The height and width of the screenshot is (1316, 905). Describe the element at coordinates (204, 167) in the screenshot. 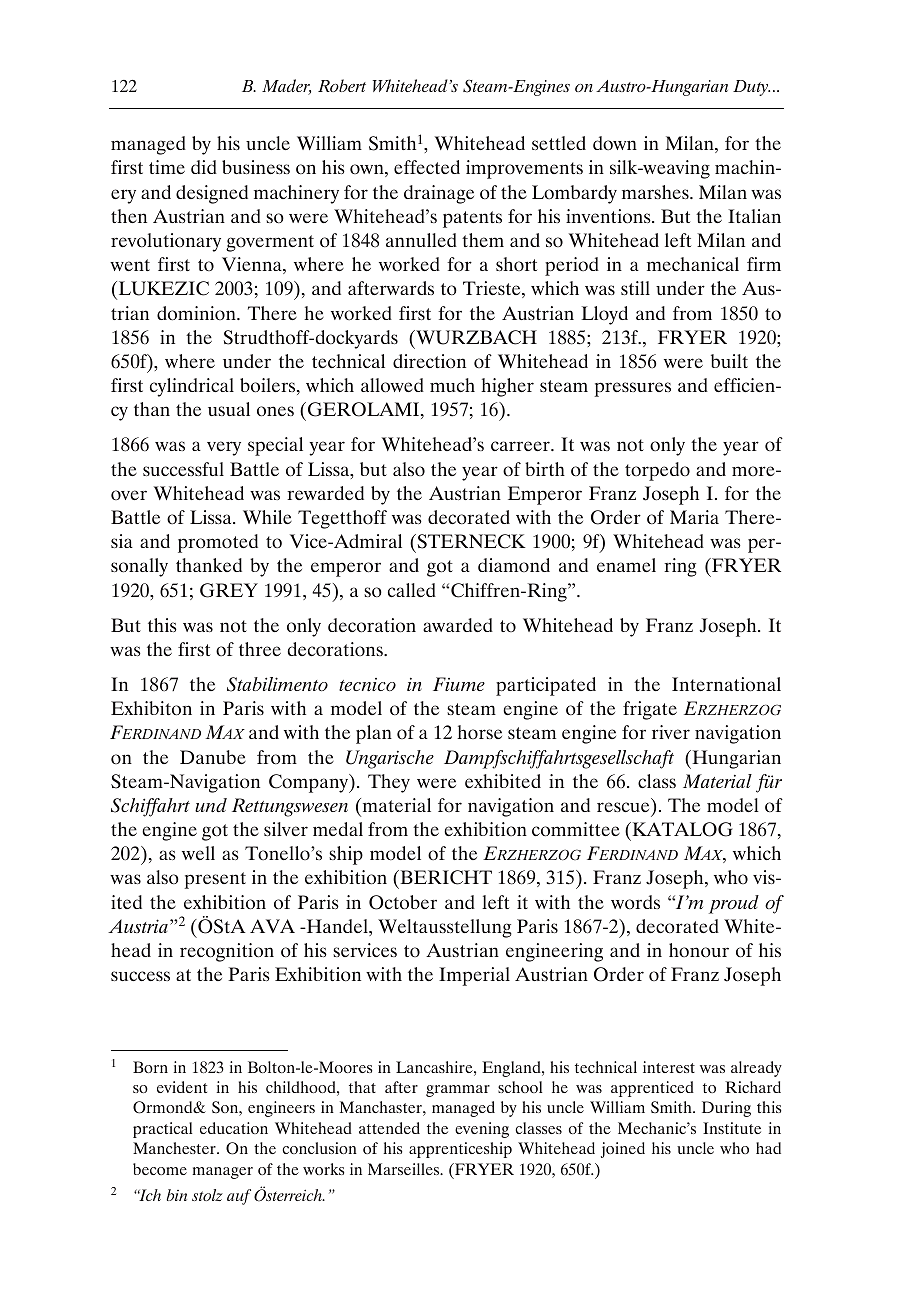

I see `did` at that location.
